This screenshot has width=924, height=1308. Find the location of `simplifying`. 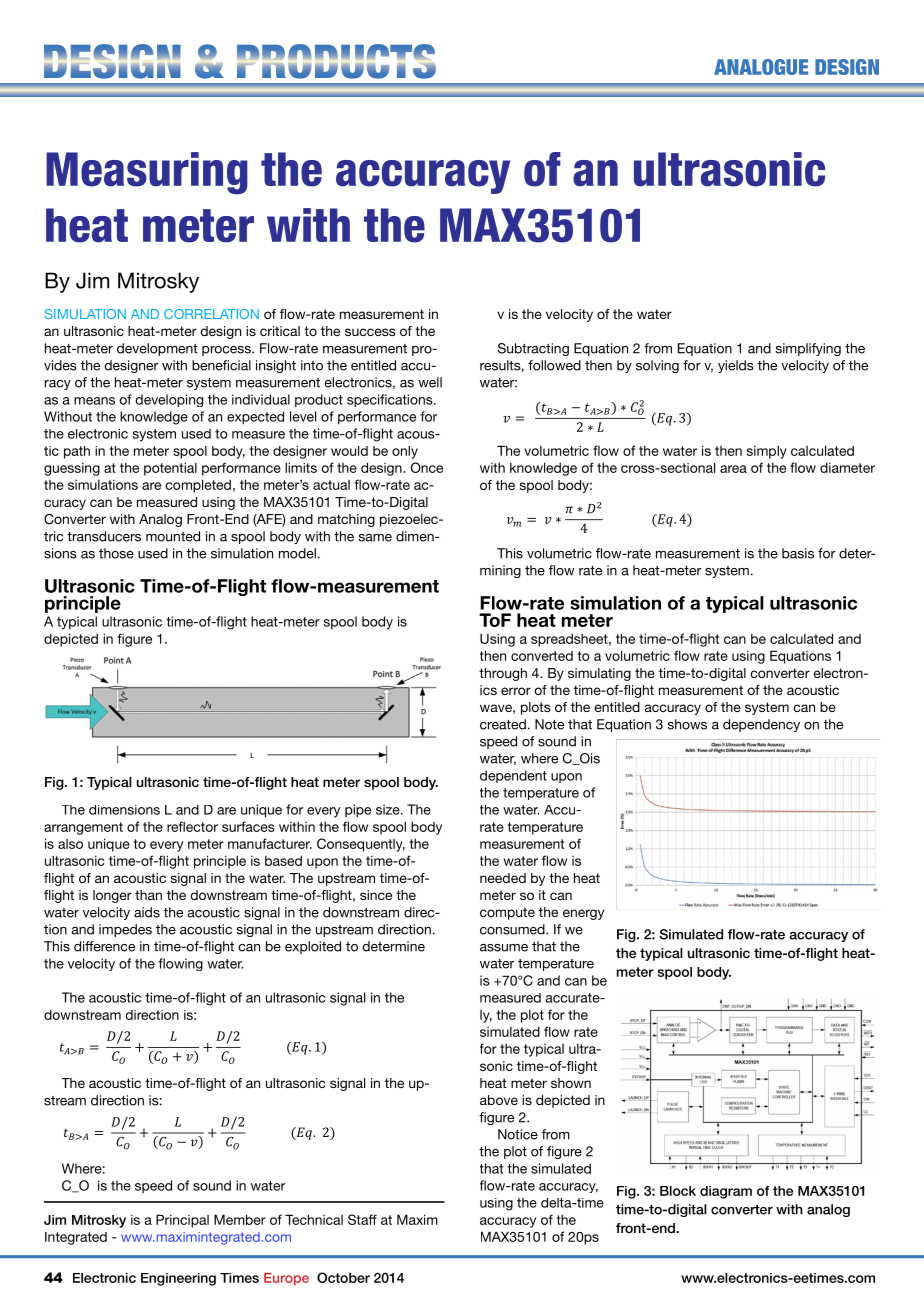

simplifying is located at coordinates (808, 349).
